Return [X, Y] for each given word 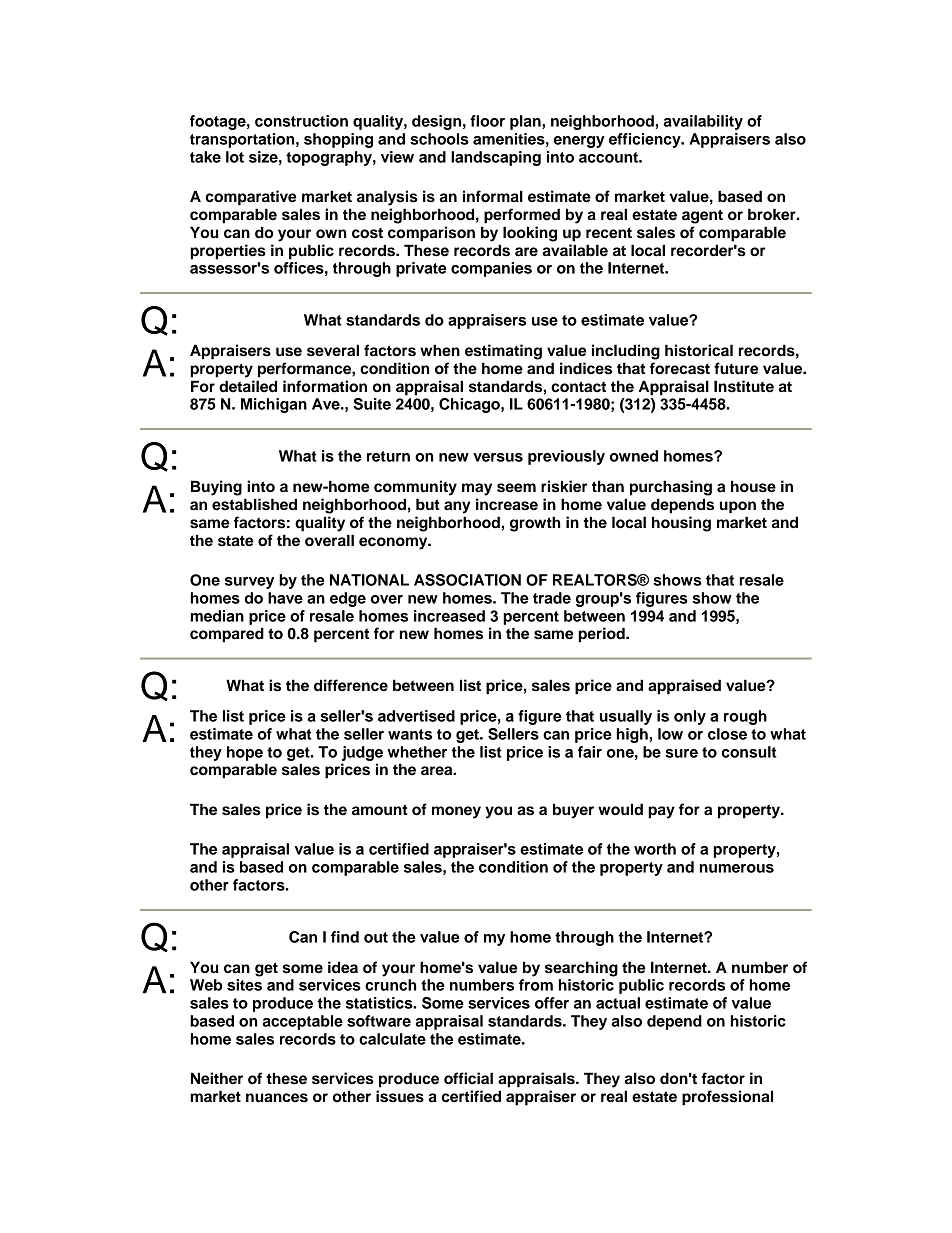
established [254, 504]
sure [681, 753]
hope [245, 753]
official [468, 1078]
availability [703, 122]
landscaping [496, 158]
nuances [277, 1098]
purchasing [671, 488]
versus [498, 457]
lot [235, 157]
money [456, 812]
